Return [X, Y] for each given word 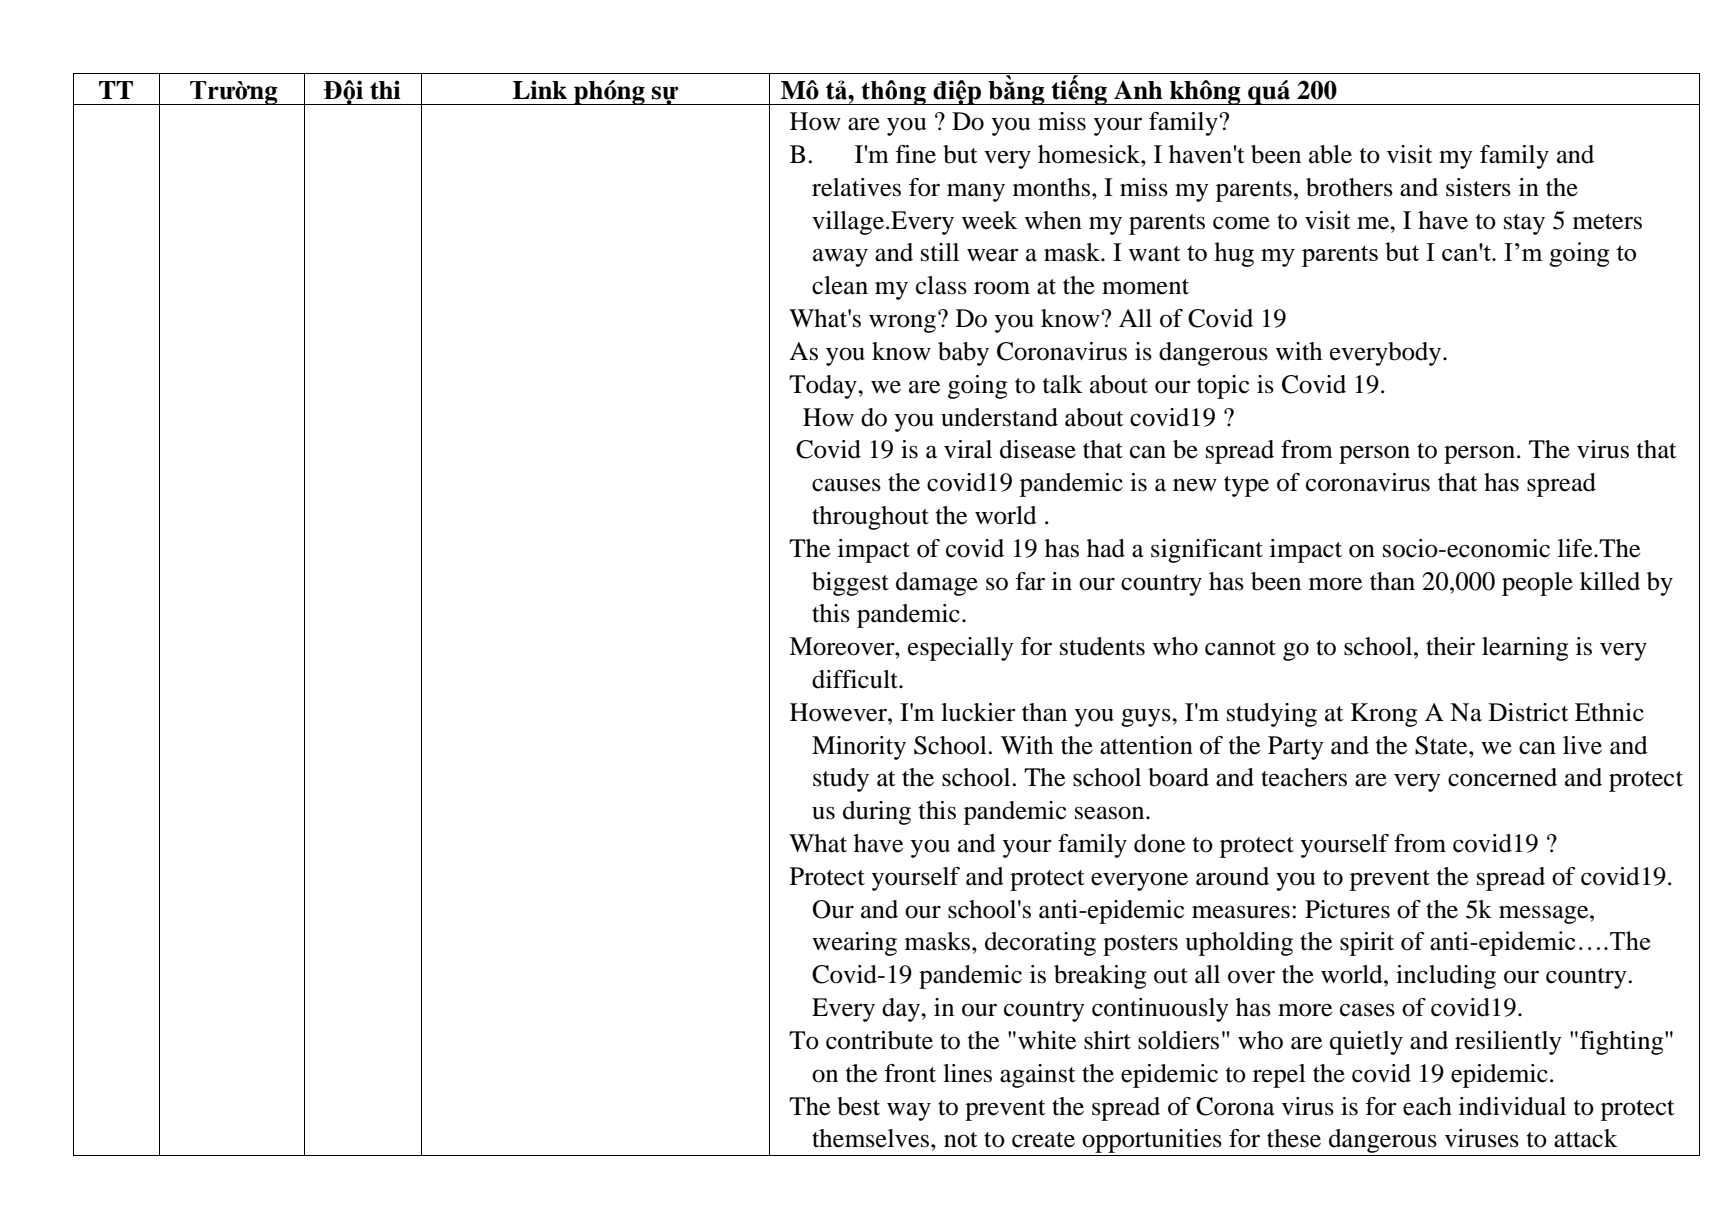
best [858, 1106]
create [1043, 1140]
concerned [1502, 777]
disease [1038, 449]
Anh [1138, 89]
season [1111, 813]
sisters [1478, 187]
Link [540, 89]
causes [846, 485]
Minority [859, 748]
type [1246, 486]
